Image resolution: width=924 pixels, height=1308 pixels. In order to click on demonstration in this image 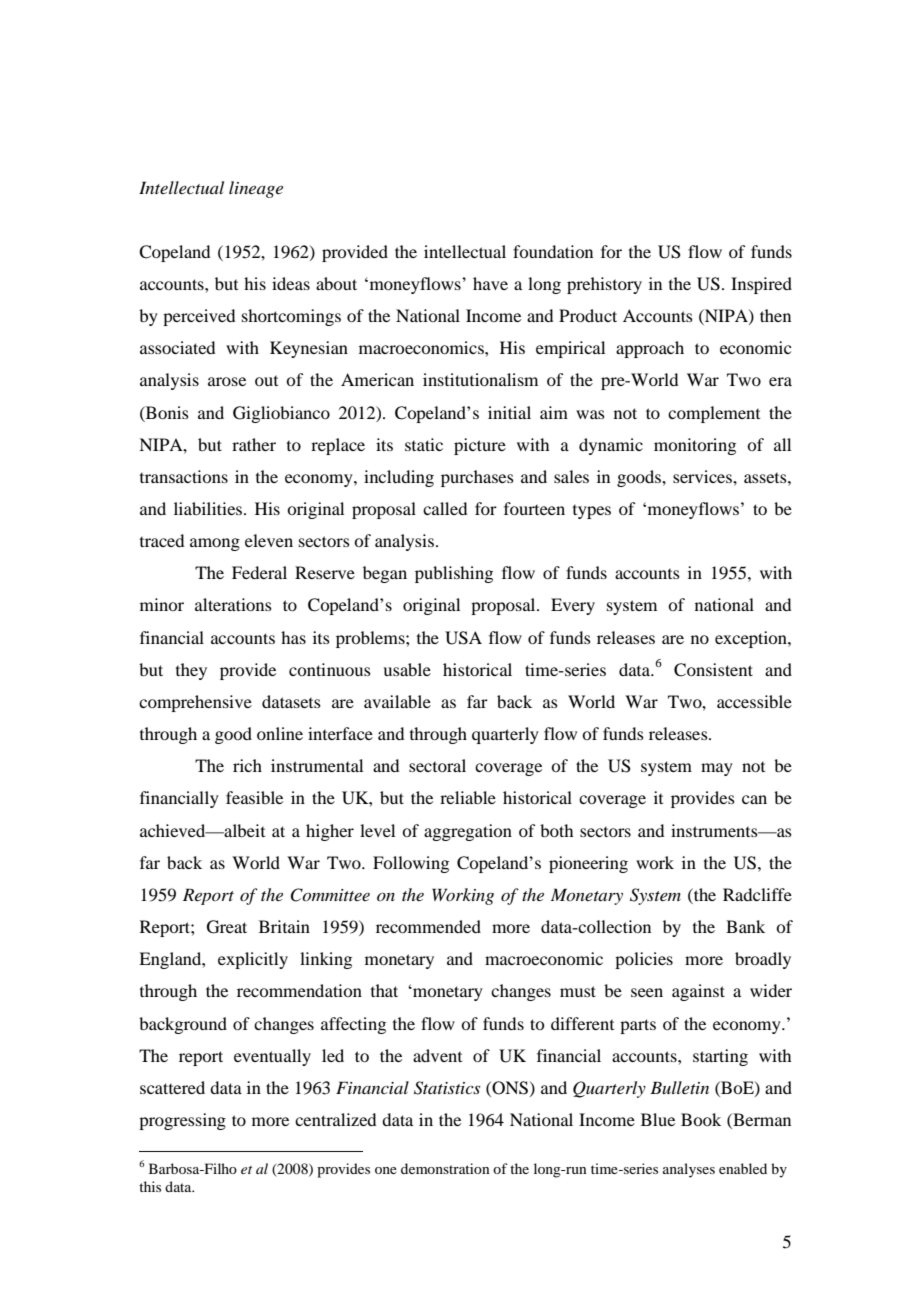, I will do `click(445, 1168)`.
